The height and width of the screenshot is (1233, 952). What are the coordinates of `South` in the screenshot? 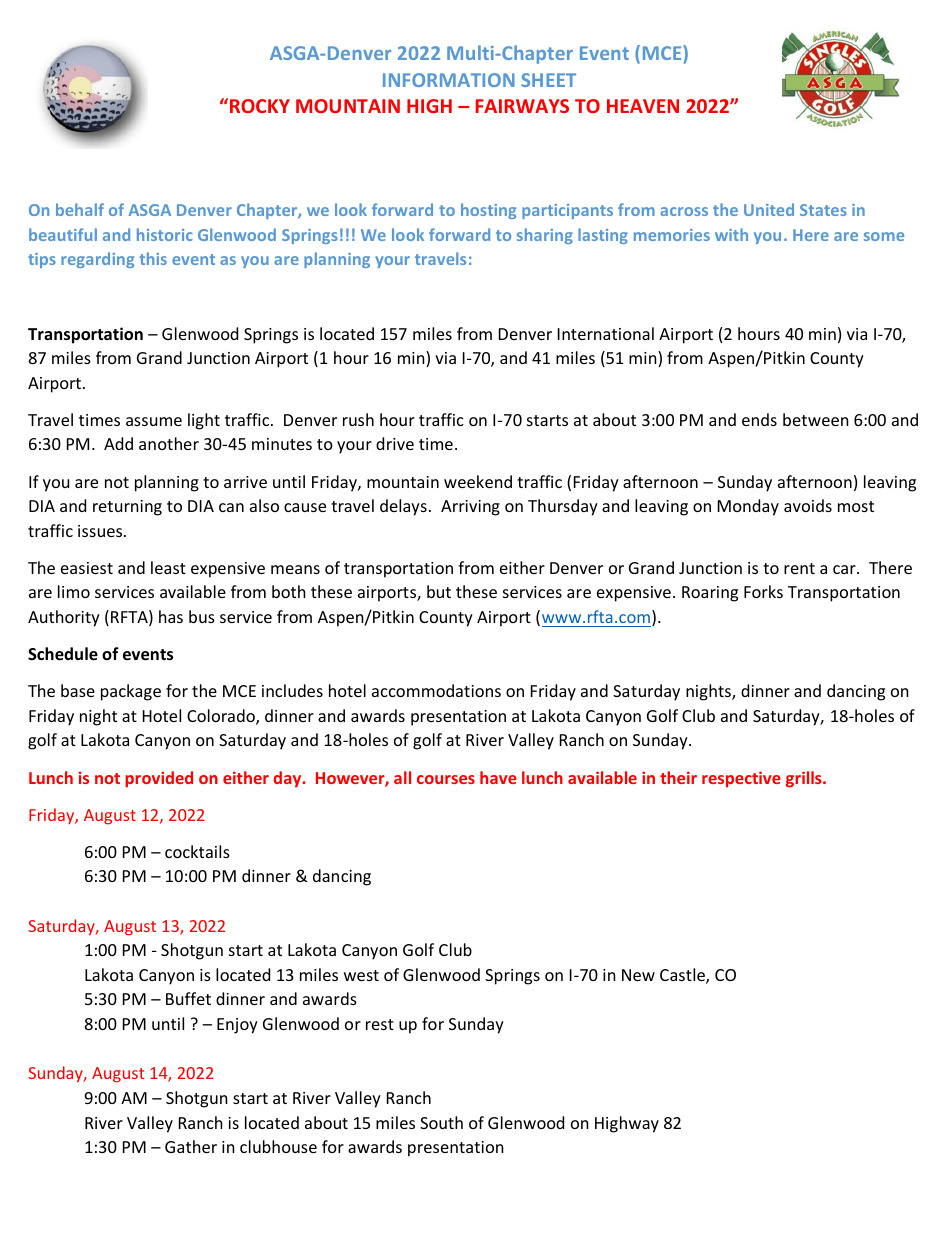 It's located at (441, 1122).
